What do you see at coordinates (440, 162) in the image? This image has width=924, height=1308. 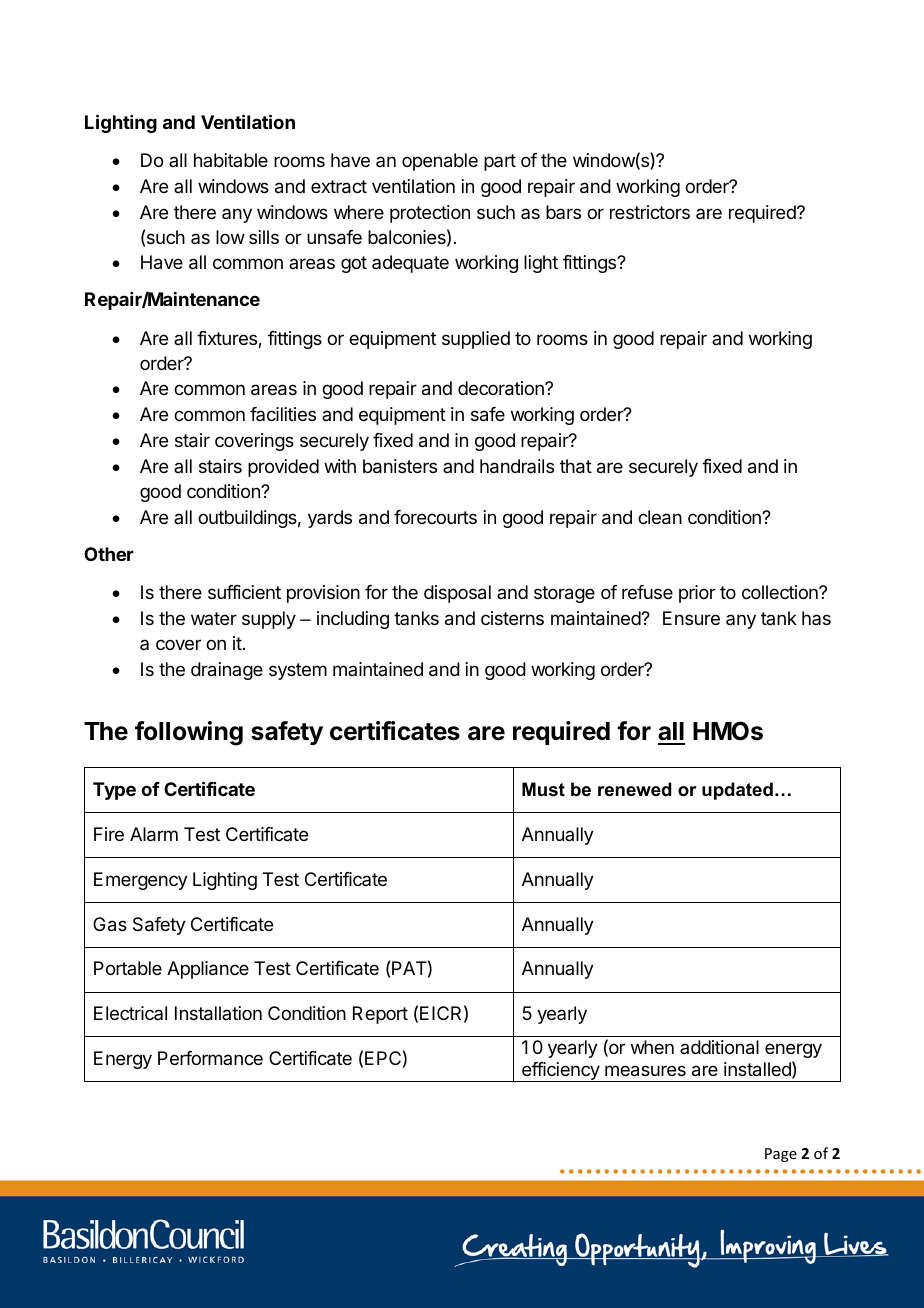 I see `openable` at bounding box center [440, 162].
